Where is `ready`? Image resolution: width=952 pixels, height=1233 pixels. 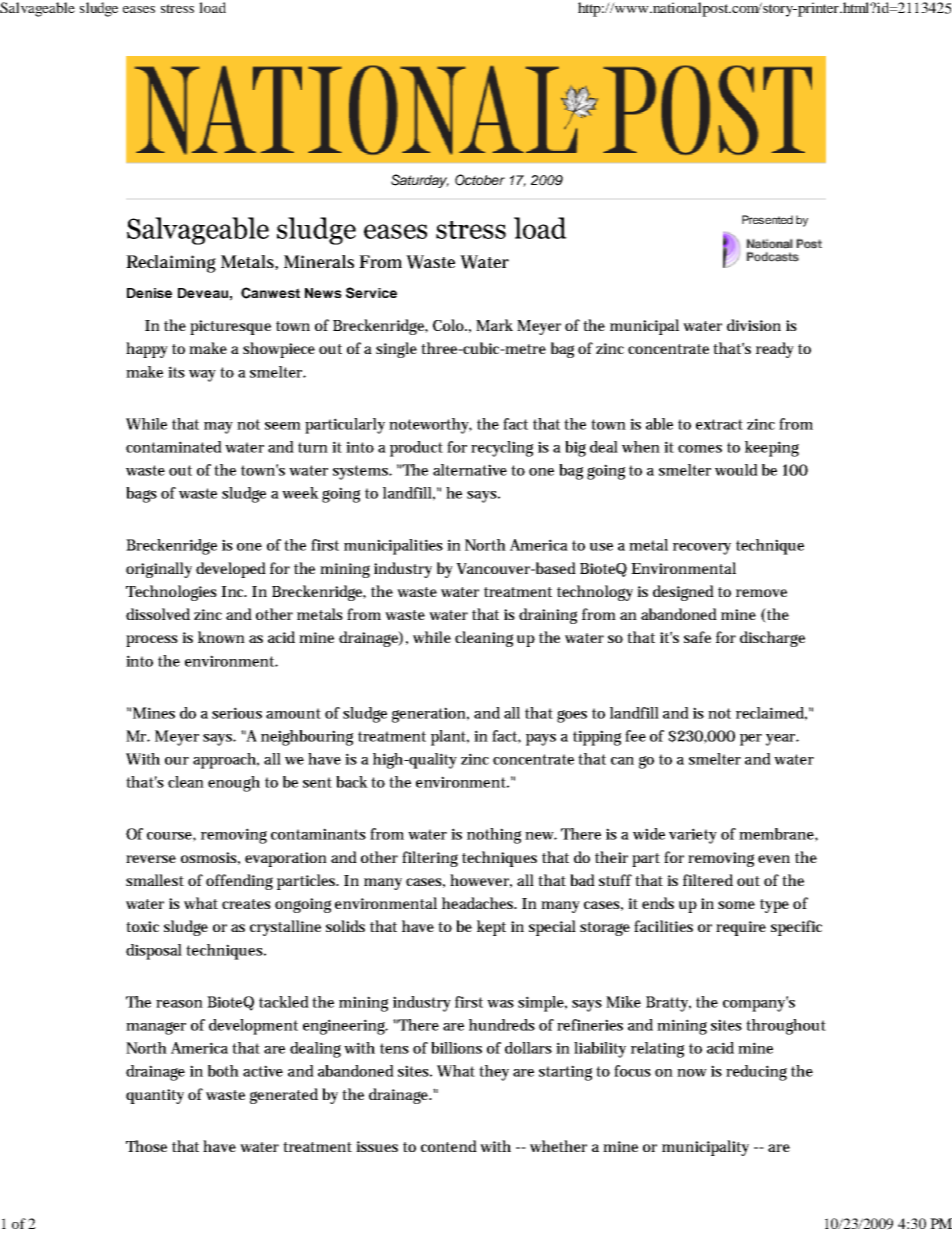 ready is located at coordinates (775, 350).
